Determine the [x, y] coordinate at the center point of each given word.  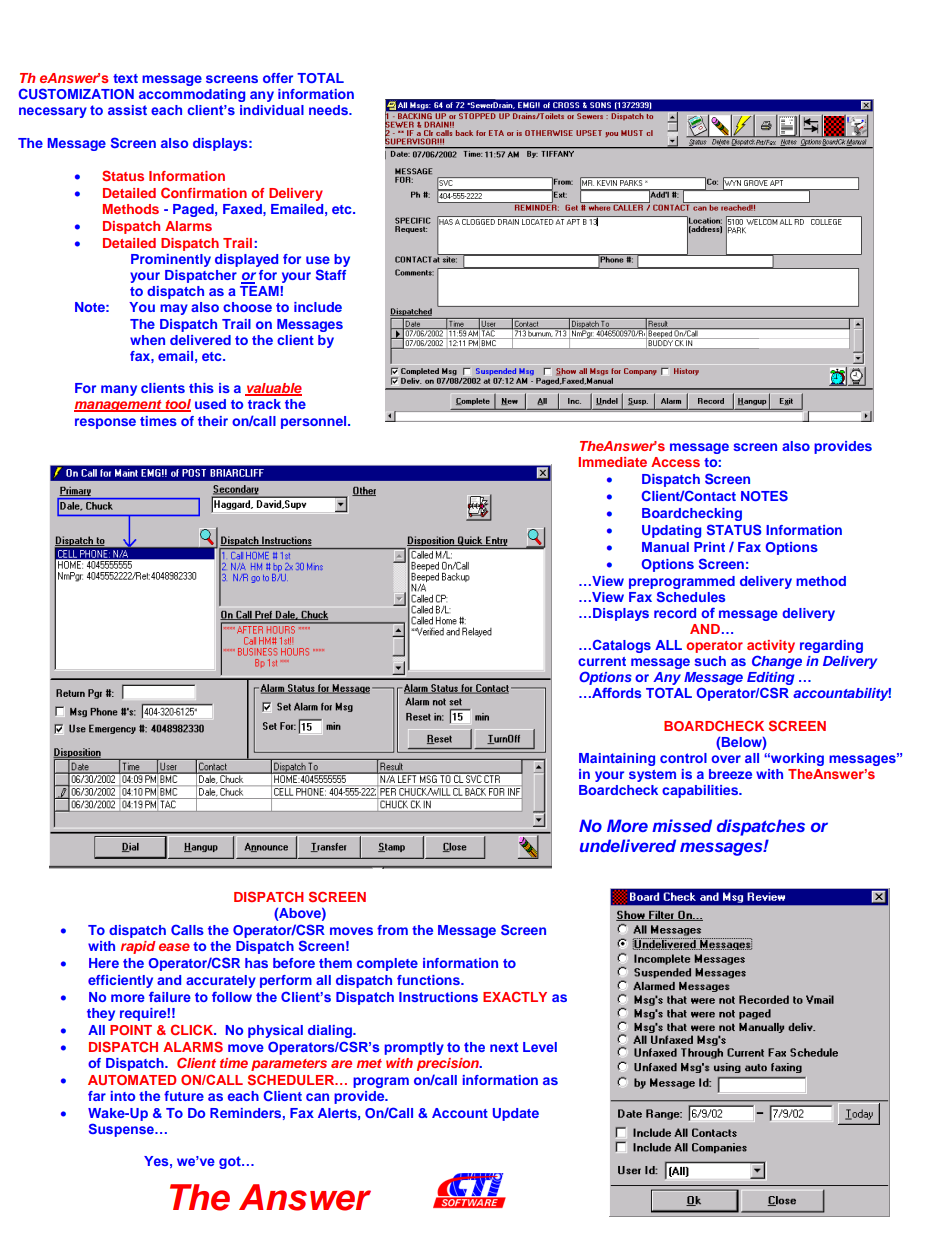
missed [682, 825]
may [174, 309]
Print [709, 547]
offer [278, 78]
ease [174, 947]
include [318, 307]
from [392, 930]
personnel [315, 422]
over [726, 759]
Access [675, 462]
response [105, 423]
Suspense [122, 1130]
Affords [615, 692]
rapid [138, 947]
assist [127, 110]
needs [329, 110]
